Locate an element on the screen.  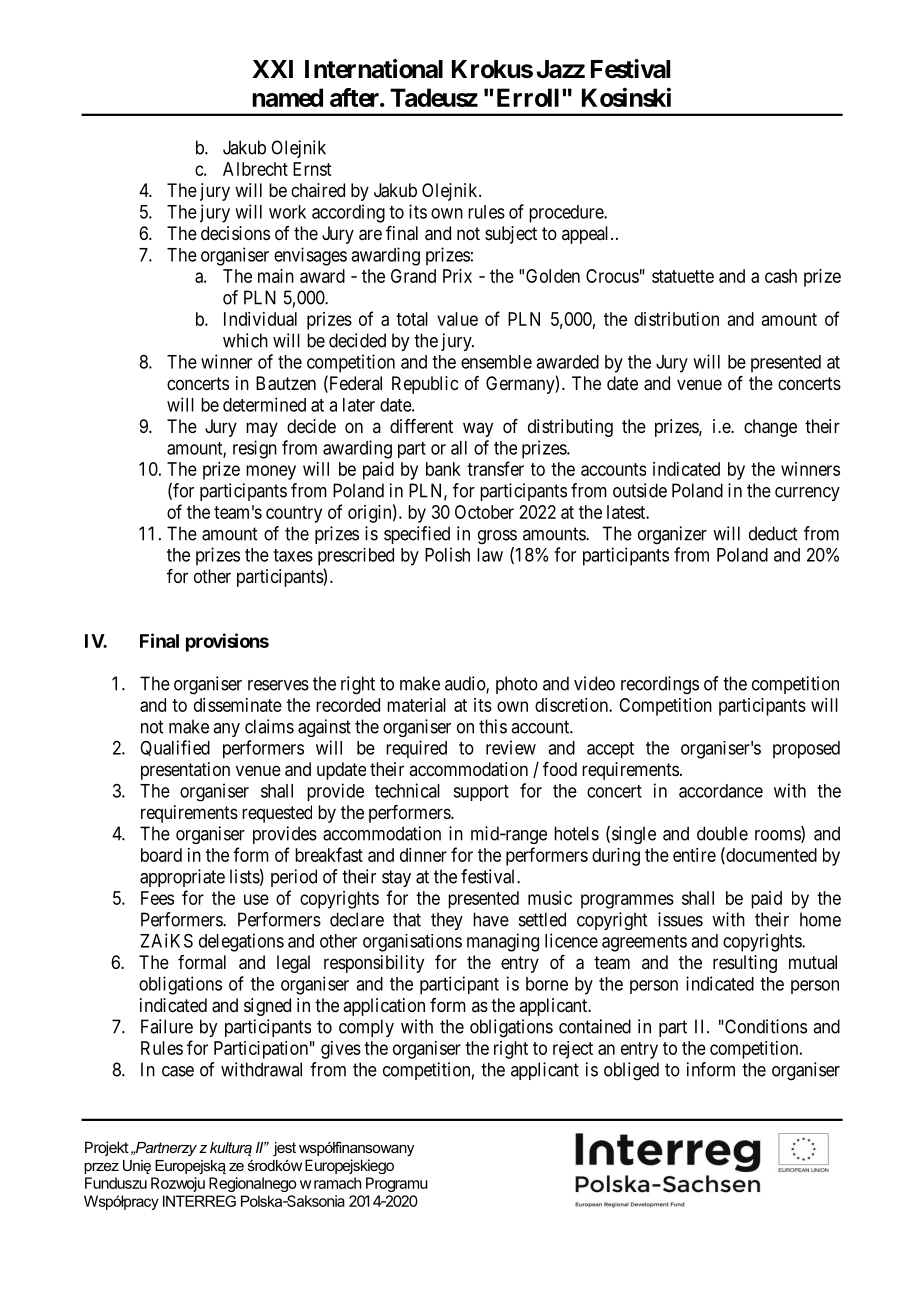
XXI is located at coordinates (272, 69).
